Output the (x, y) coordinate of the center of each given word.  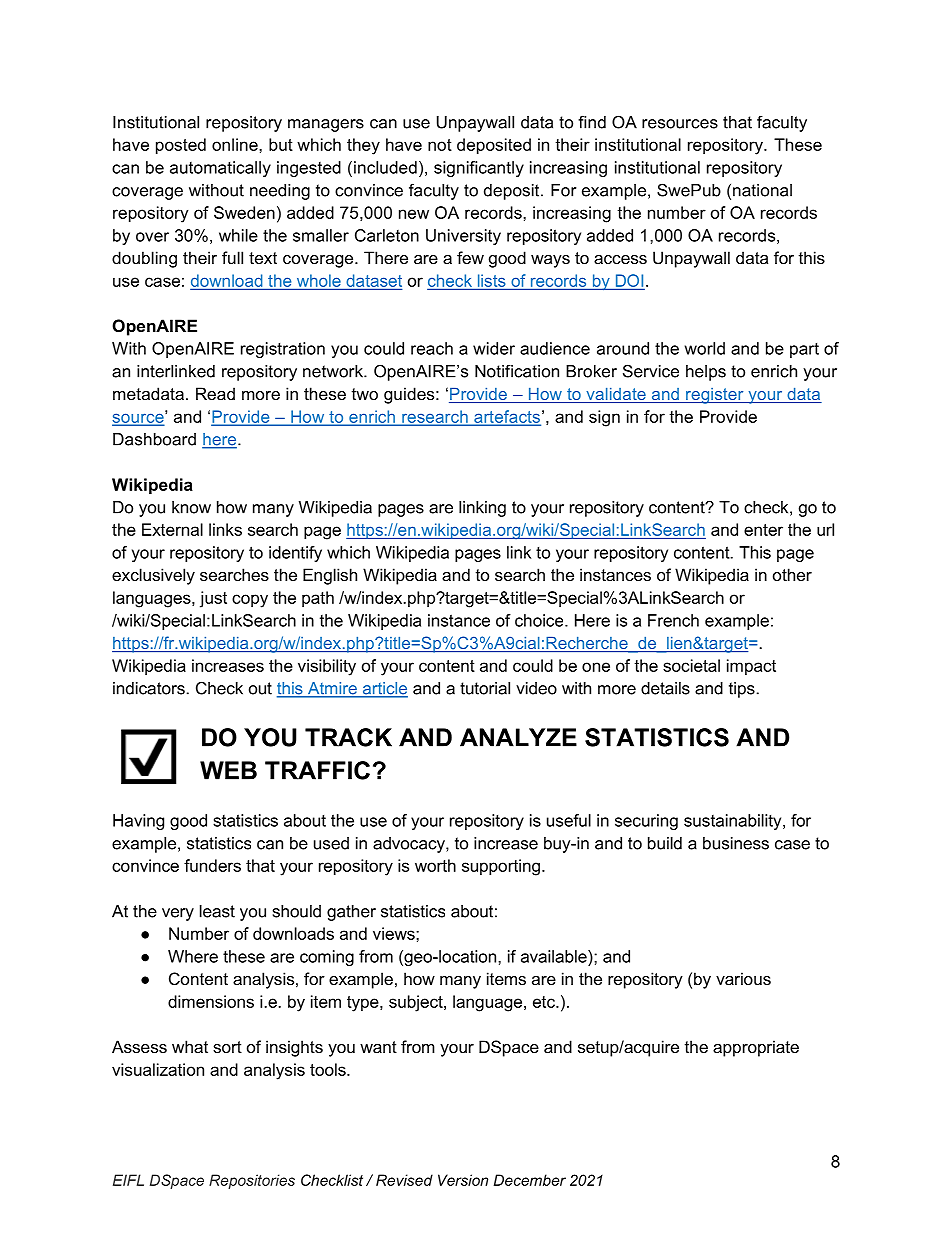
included (385, 167)
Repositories (252, 1181)
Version (463, 1180)
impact (751, 667)
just (213, 599)
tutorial (485, 688)
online (236, 144)
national (762, 190)
